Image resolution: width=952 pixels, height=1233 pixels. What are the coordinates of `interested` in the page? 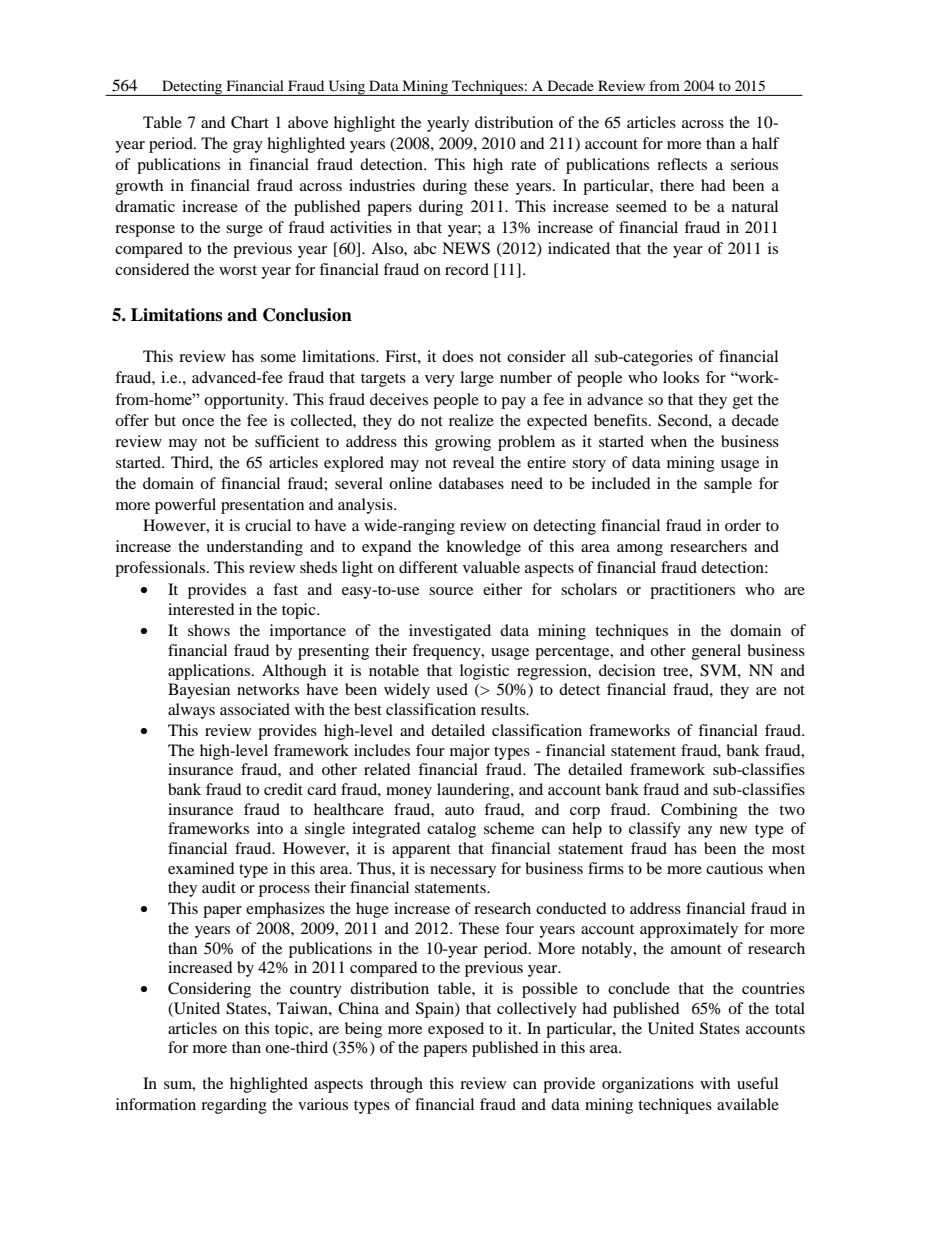 It's located at (201, 609).
